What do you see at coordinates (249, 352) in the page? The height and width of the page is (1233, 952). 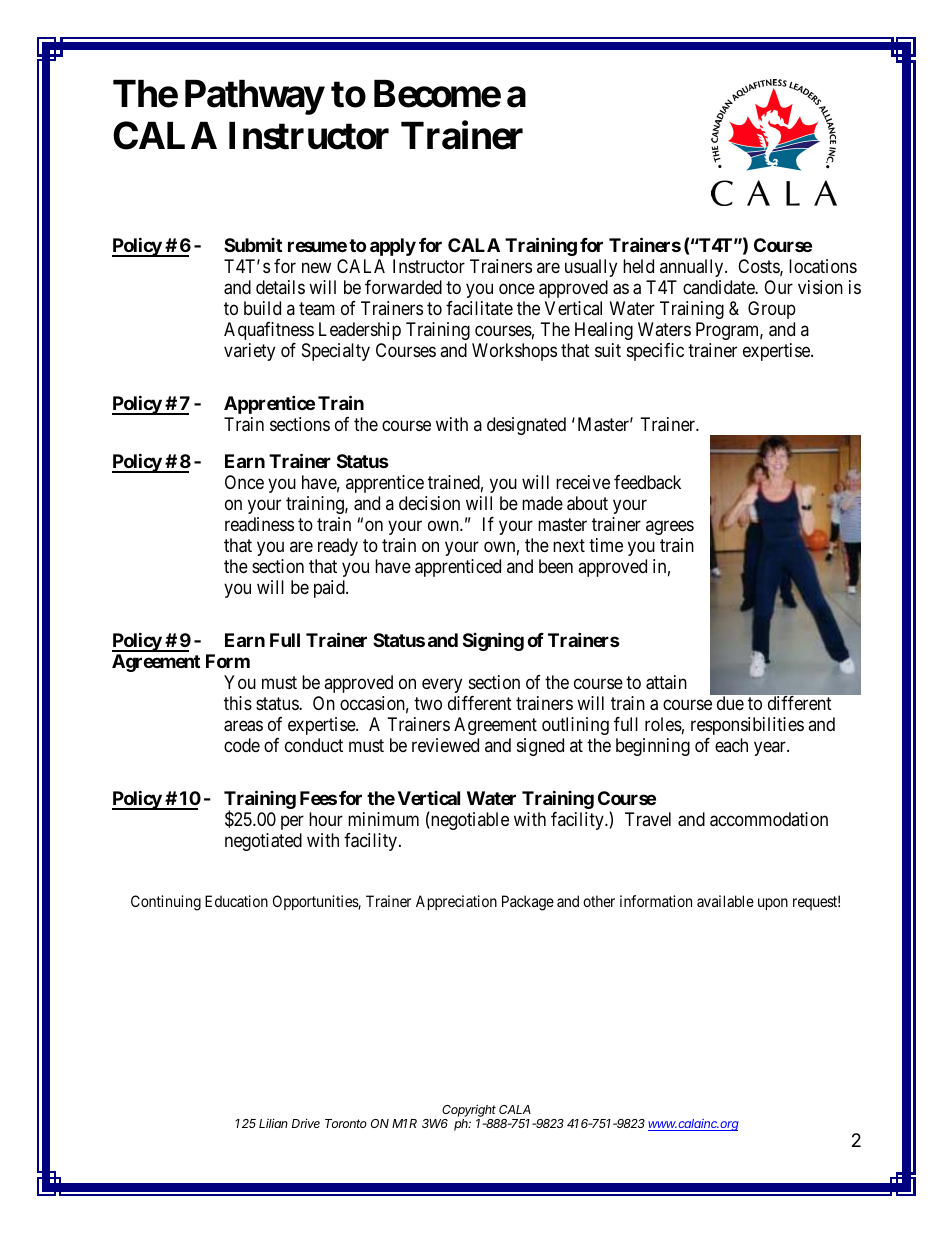 I see `variety` at bounding box center [249, 352].
